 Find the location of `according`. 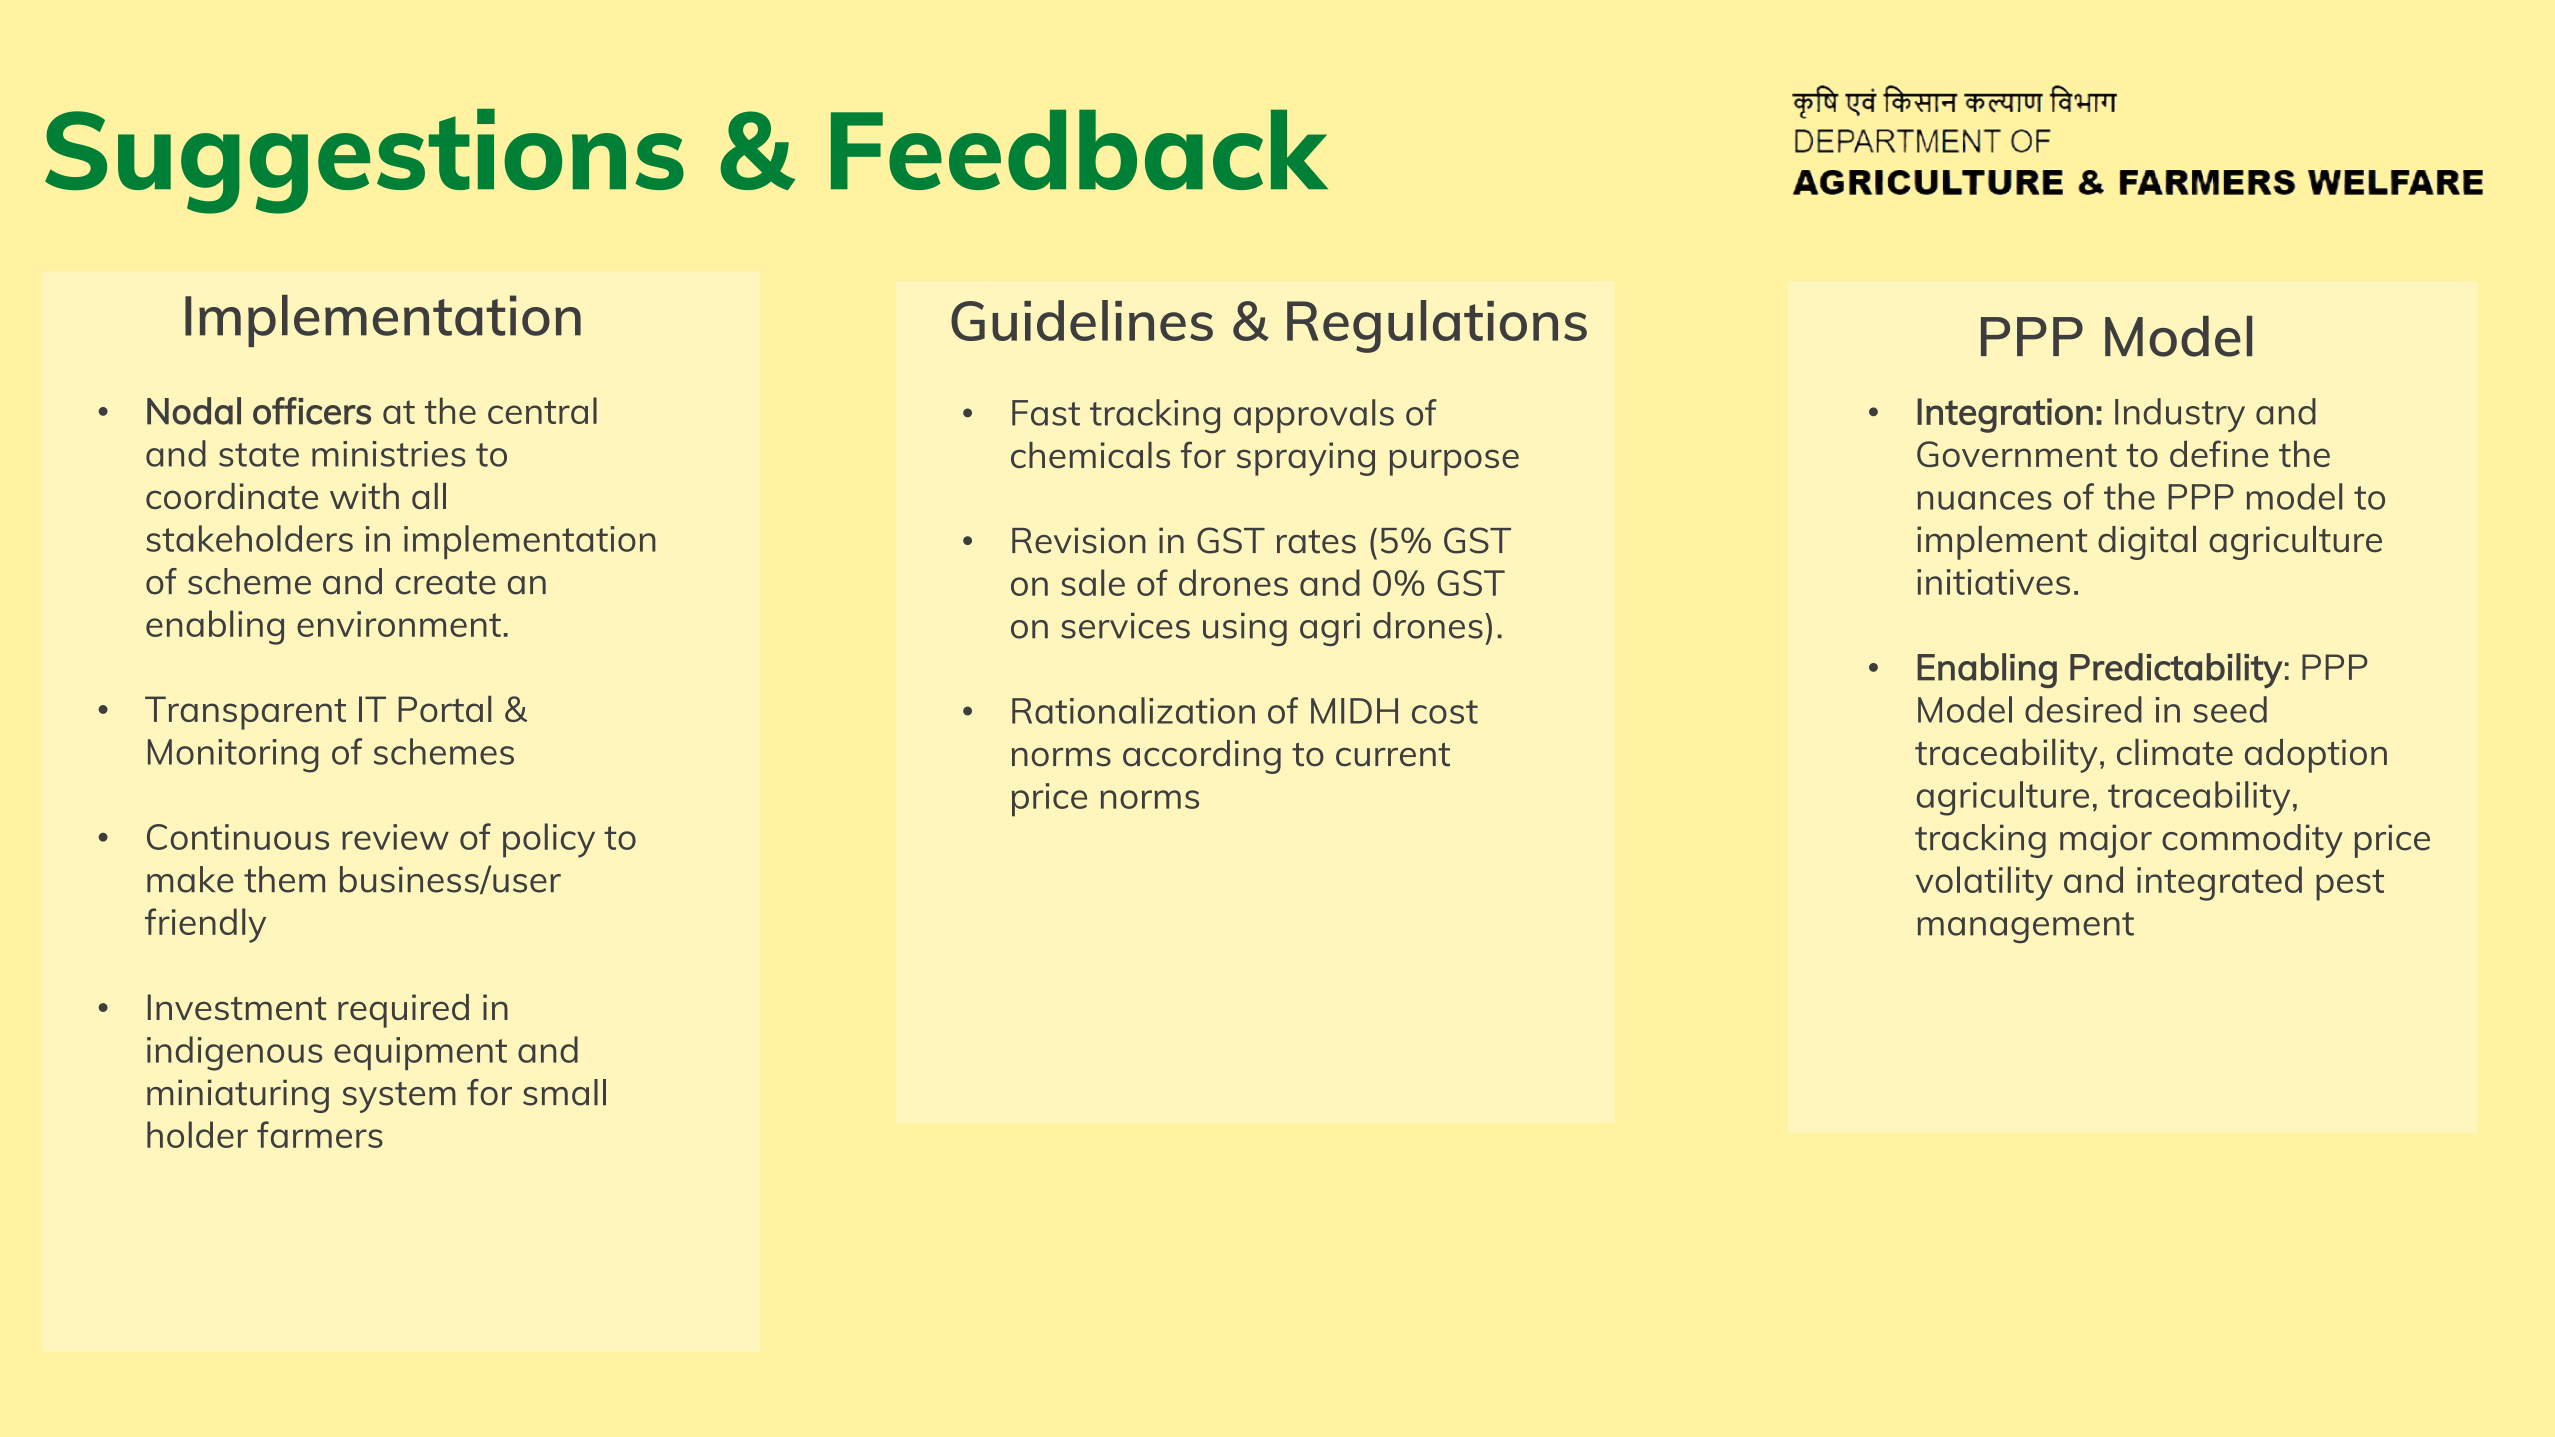

according is located at coordinates (1202, 757).
